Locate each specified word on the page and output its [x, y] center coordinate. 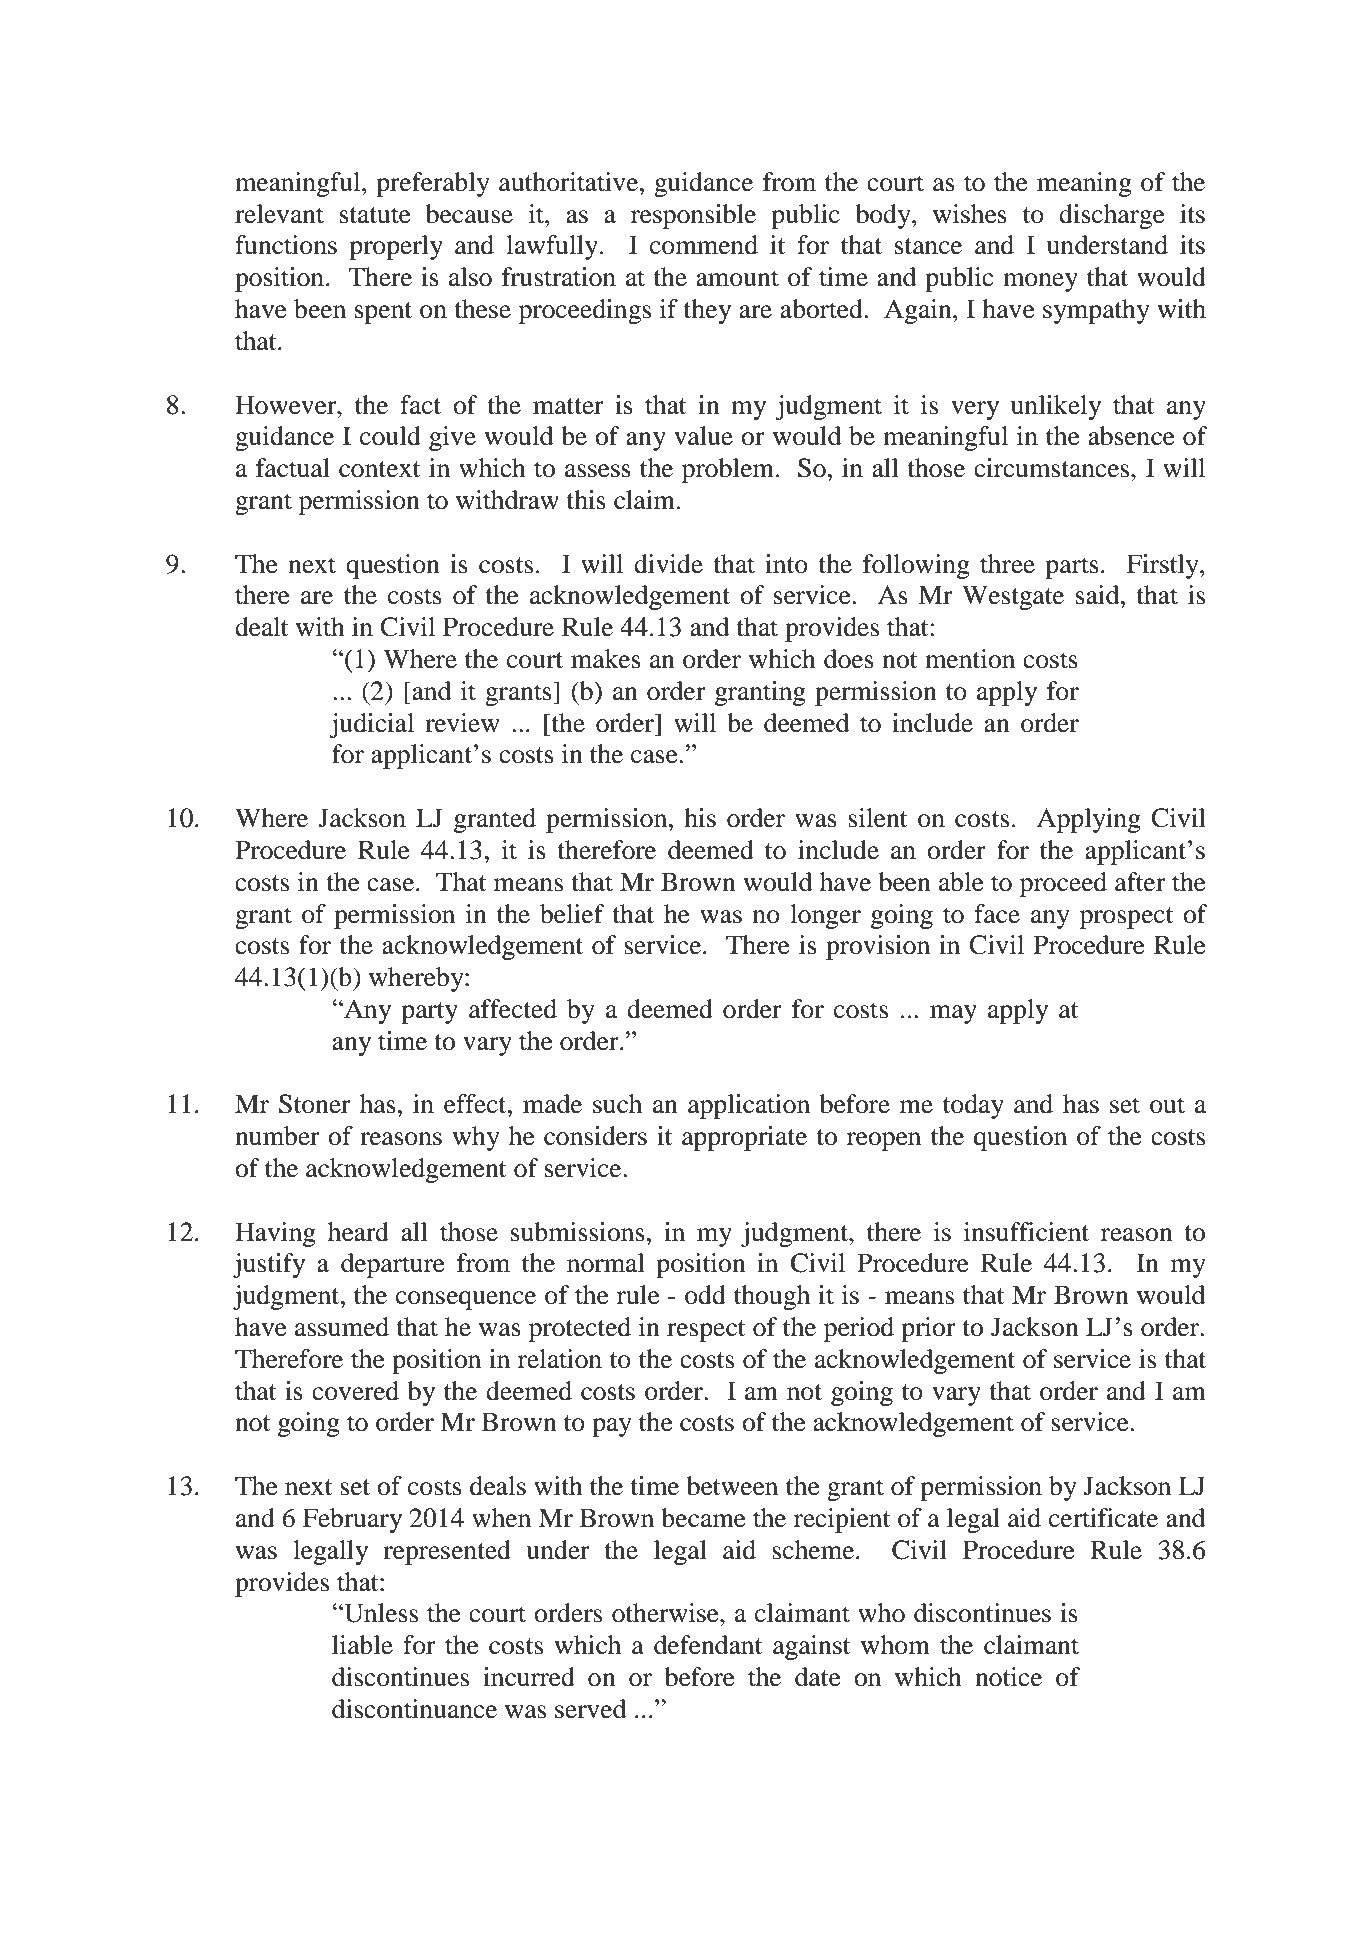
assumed [342, 1327]
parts [1072, 568]
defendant [708, 1645]
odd [705, 1295]
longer [825, 916]
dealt [262, 627]
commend [704, 245]
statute [375, 215]
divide [668, 564]
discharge [1111, 216]
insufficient [1026, 1232]
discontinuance [414, 1709]
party [429, 1013]
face [997, 914]
